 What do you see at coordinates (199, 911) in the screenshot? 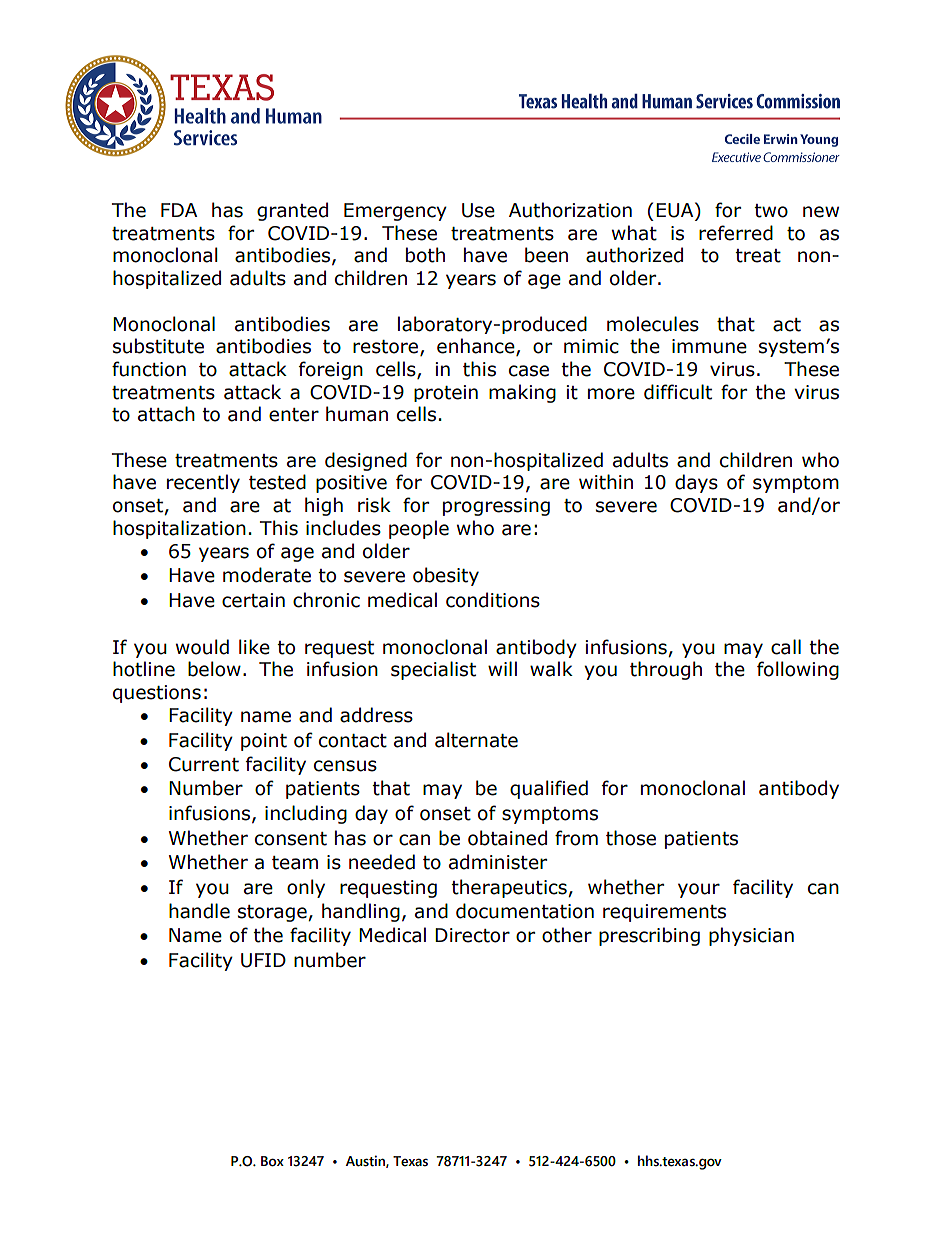
I see `handle` at bounding box center [199, 911].
